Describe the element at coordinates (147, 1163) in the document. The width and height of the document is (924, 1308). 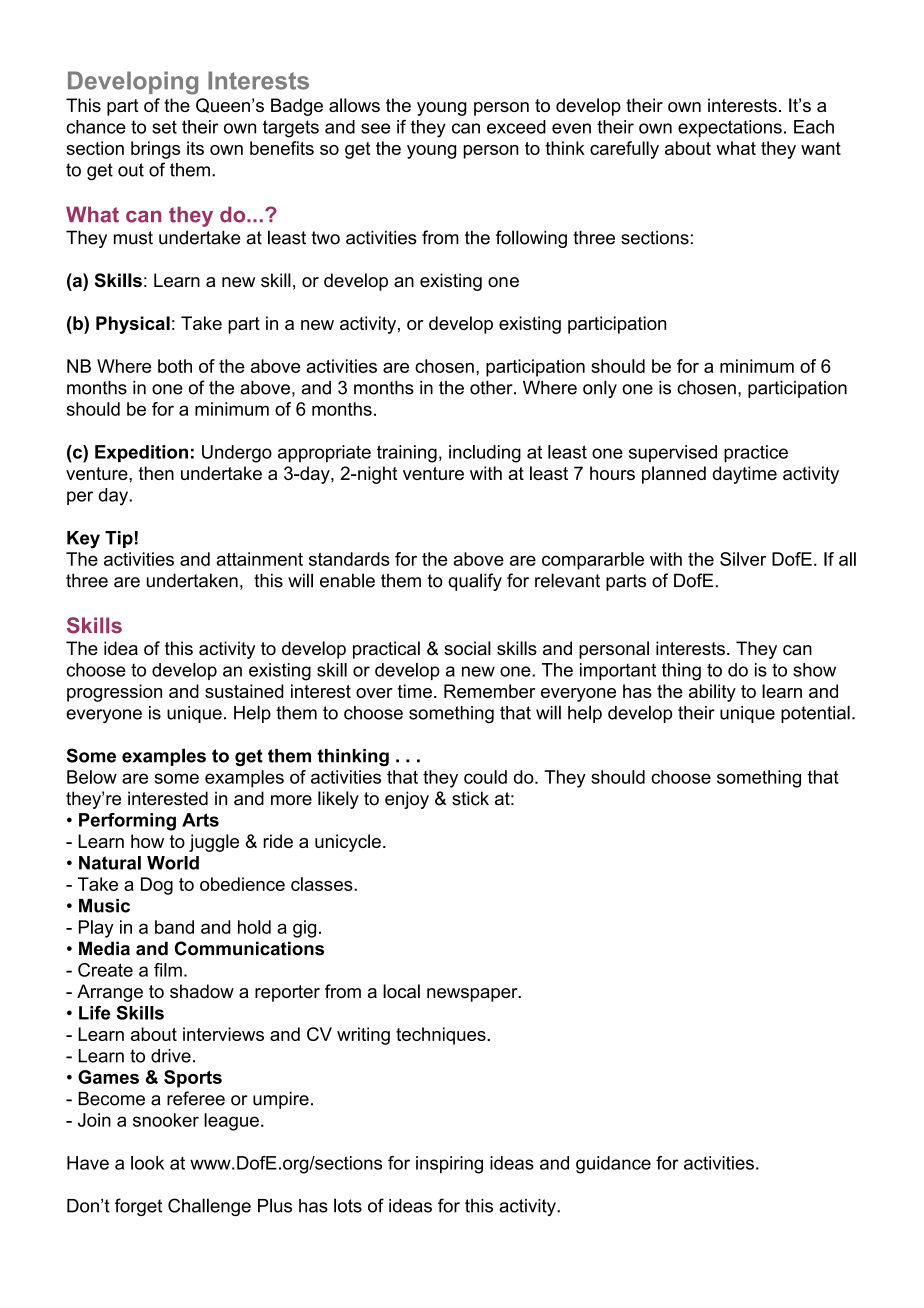
I see `look` at that location.
